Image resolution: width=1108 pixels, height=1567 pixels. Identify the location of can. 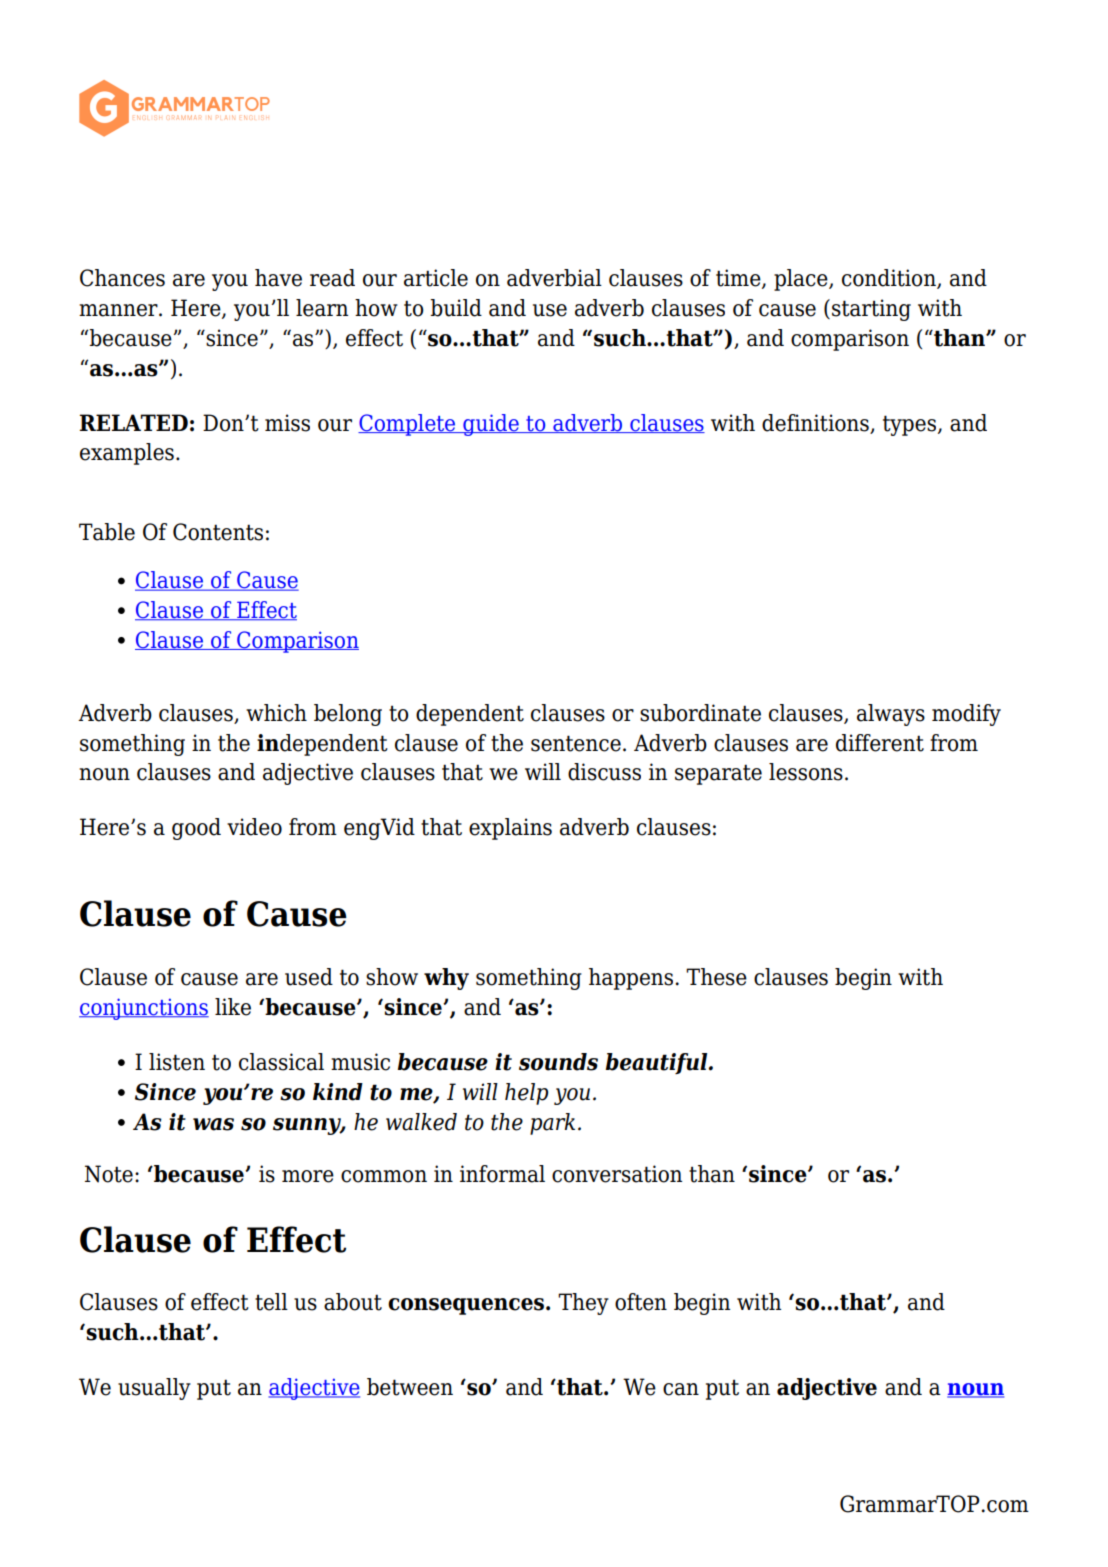
(681, 1389).
